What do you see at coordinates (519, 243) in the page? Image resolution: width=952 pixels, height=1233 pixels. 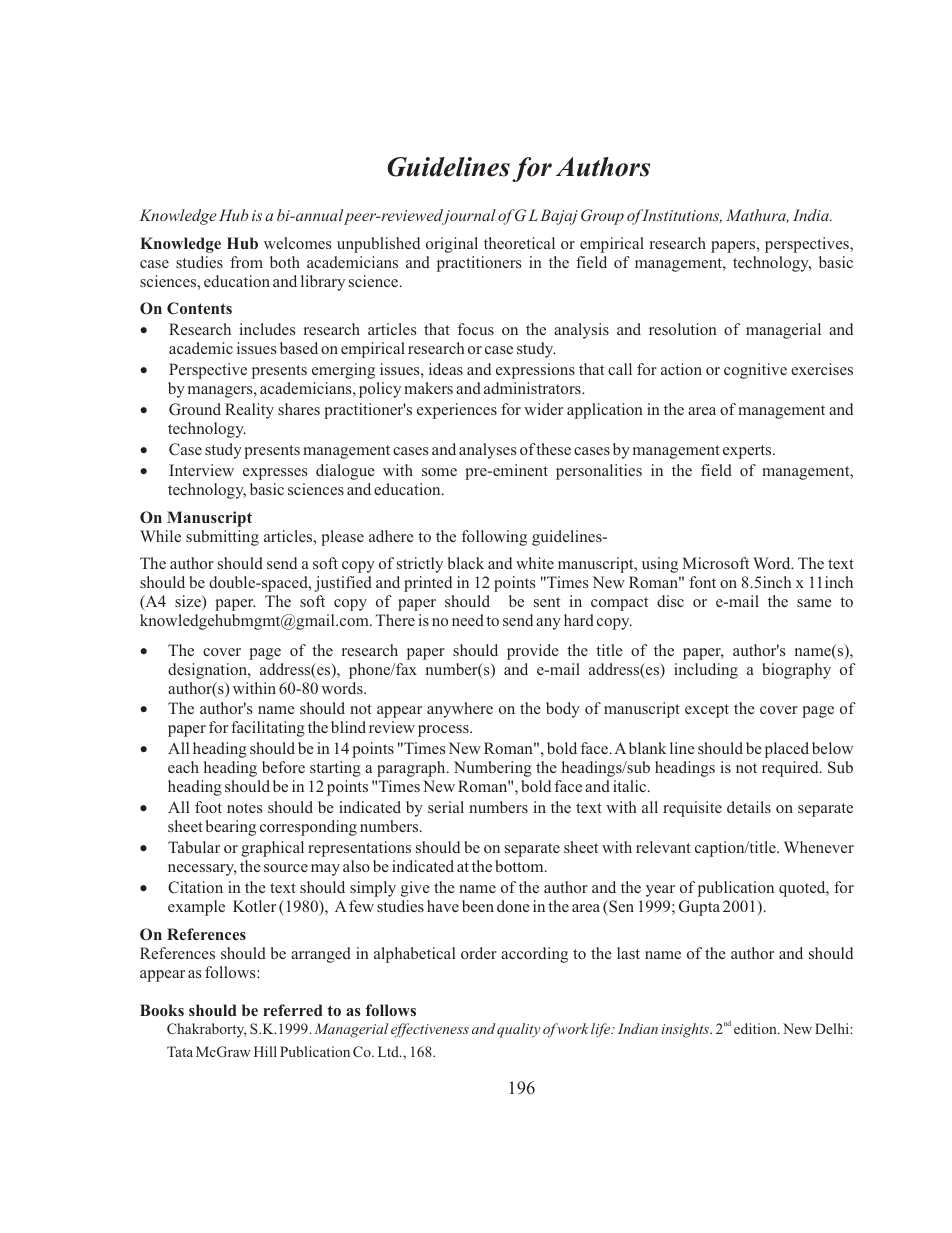 I see `theoretical` at bounding box center [519, 243].
